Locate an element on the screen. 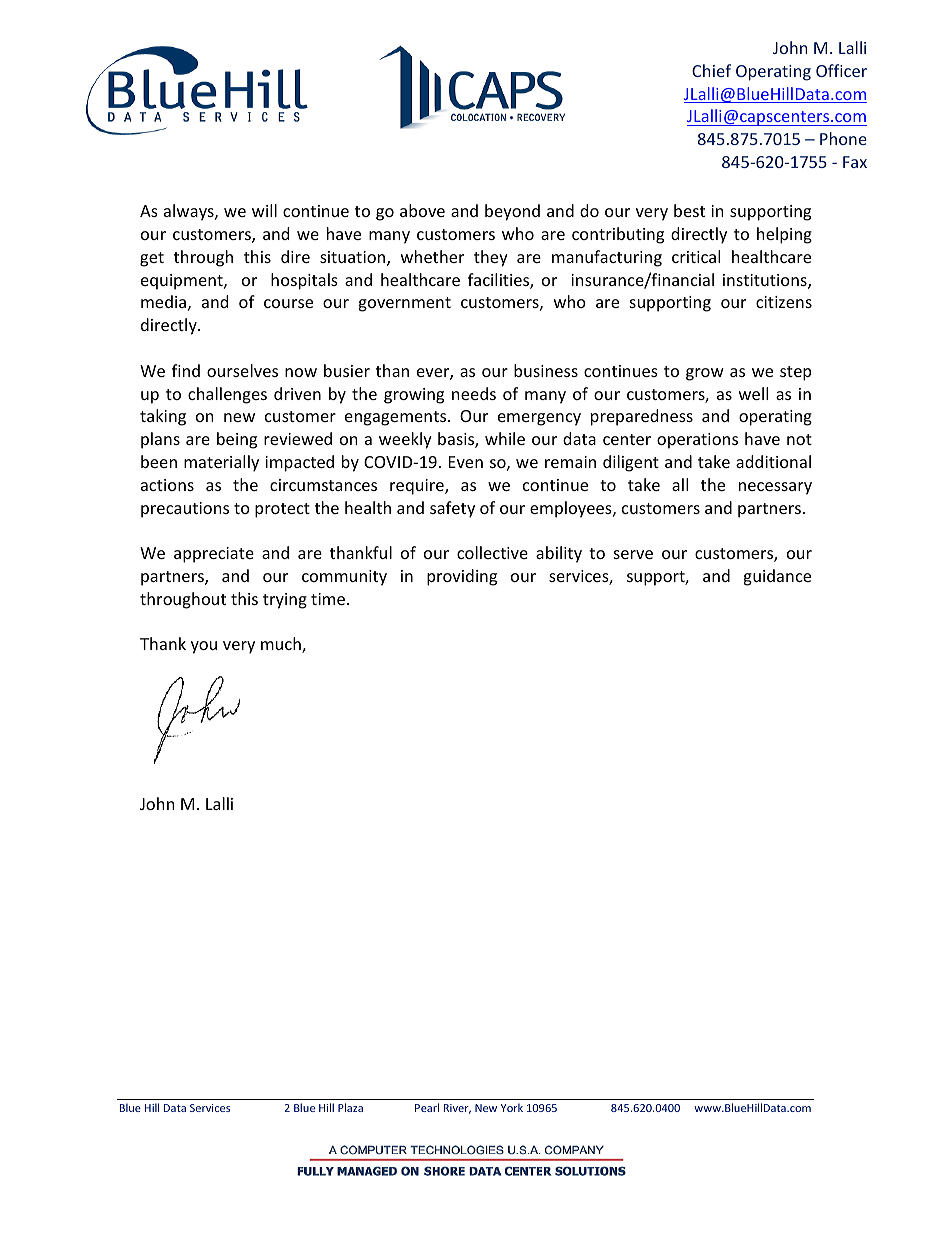 The width and height of the screenshot is (952, 1233). you is located at coordinates (204, 647).
